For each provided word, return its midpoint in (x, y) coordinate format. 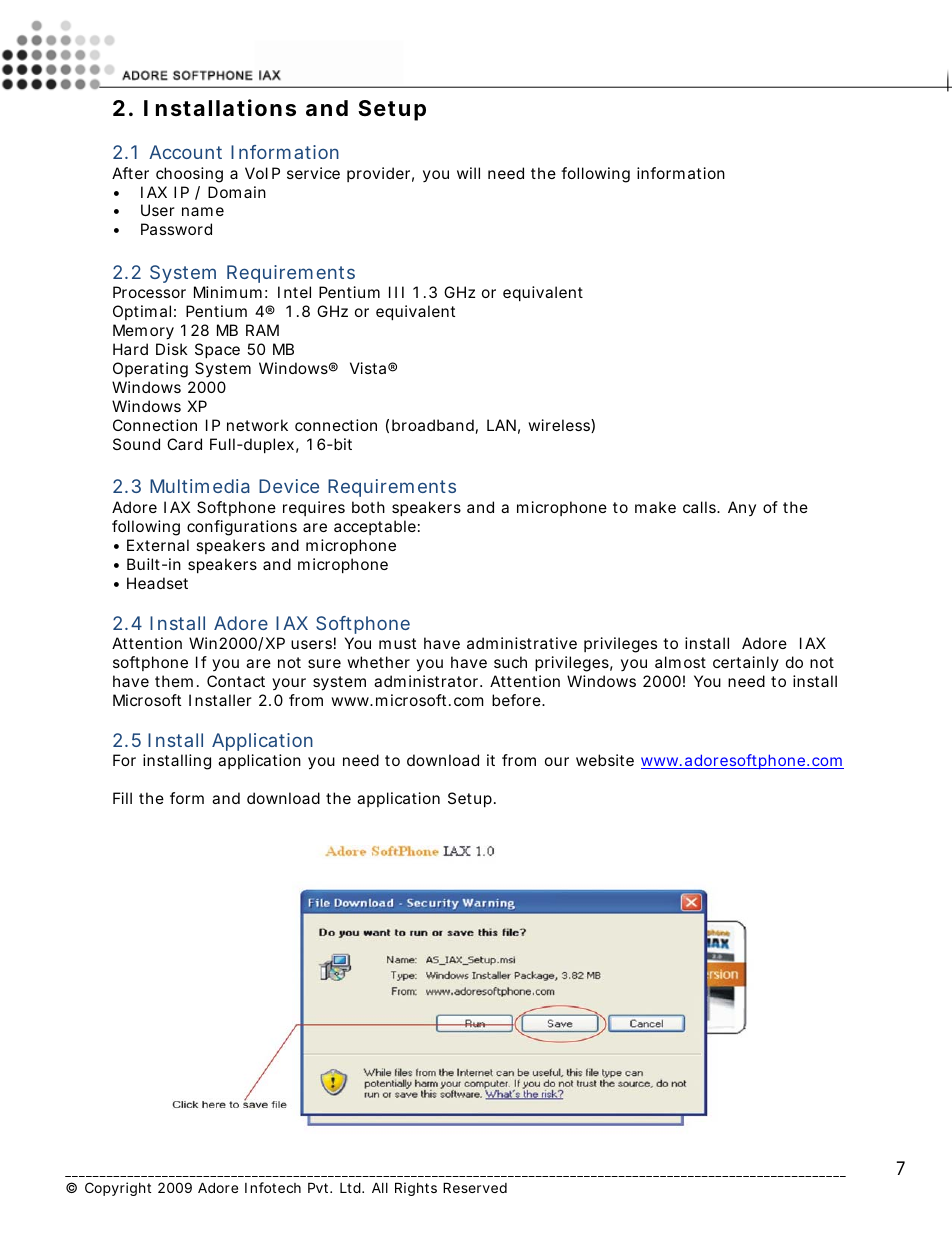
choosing (189, 175)
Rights (416, 1189)
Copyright (118, 1189)
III (396, 292)
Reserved (475, 1187)
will (468, 173)
